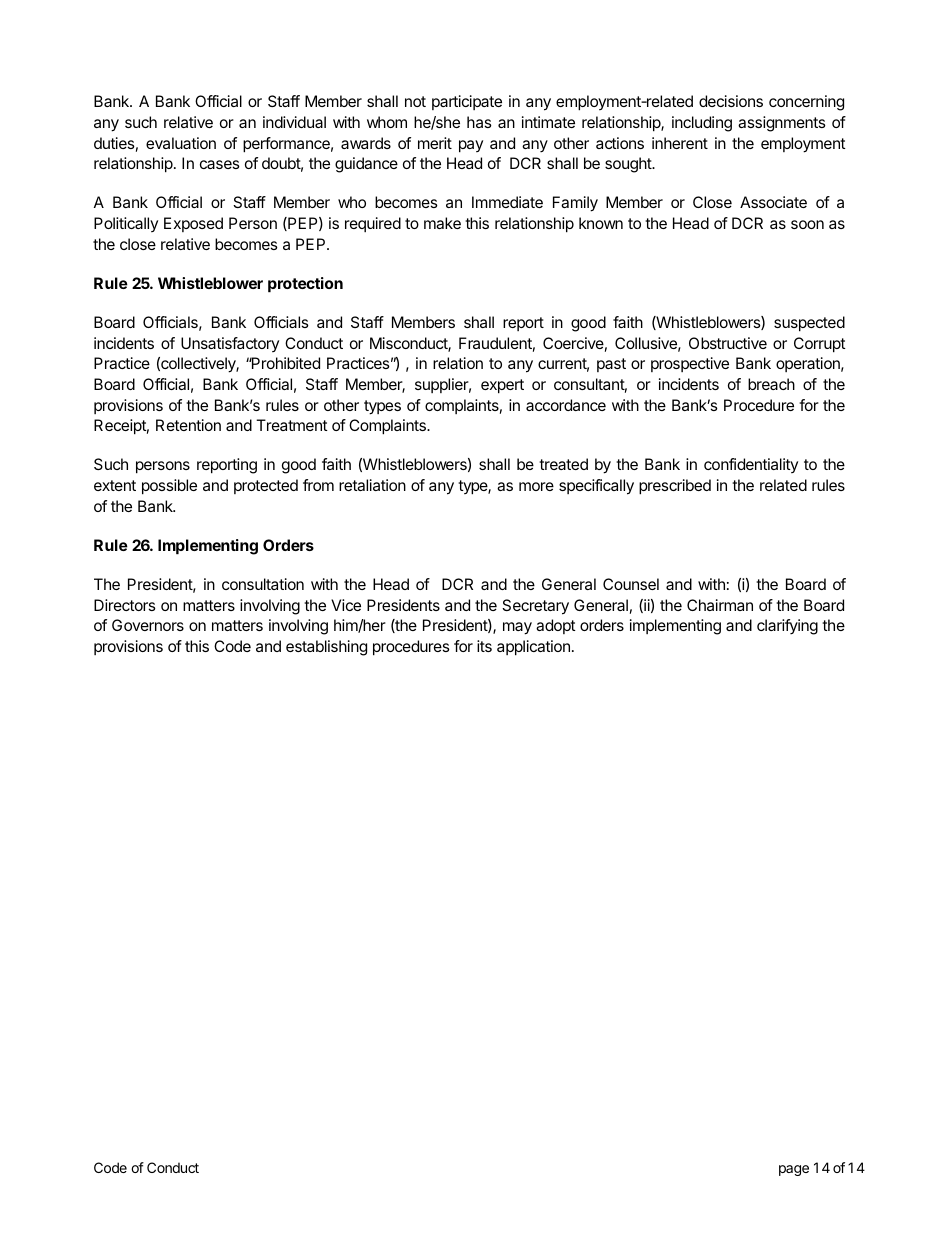 The height and width of the image is (1233, 952). Describe the element at coordinates (787, 627) in the image. I see `clarifying` at that location.
